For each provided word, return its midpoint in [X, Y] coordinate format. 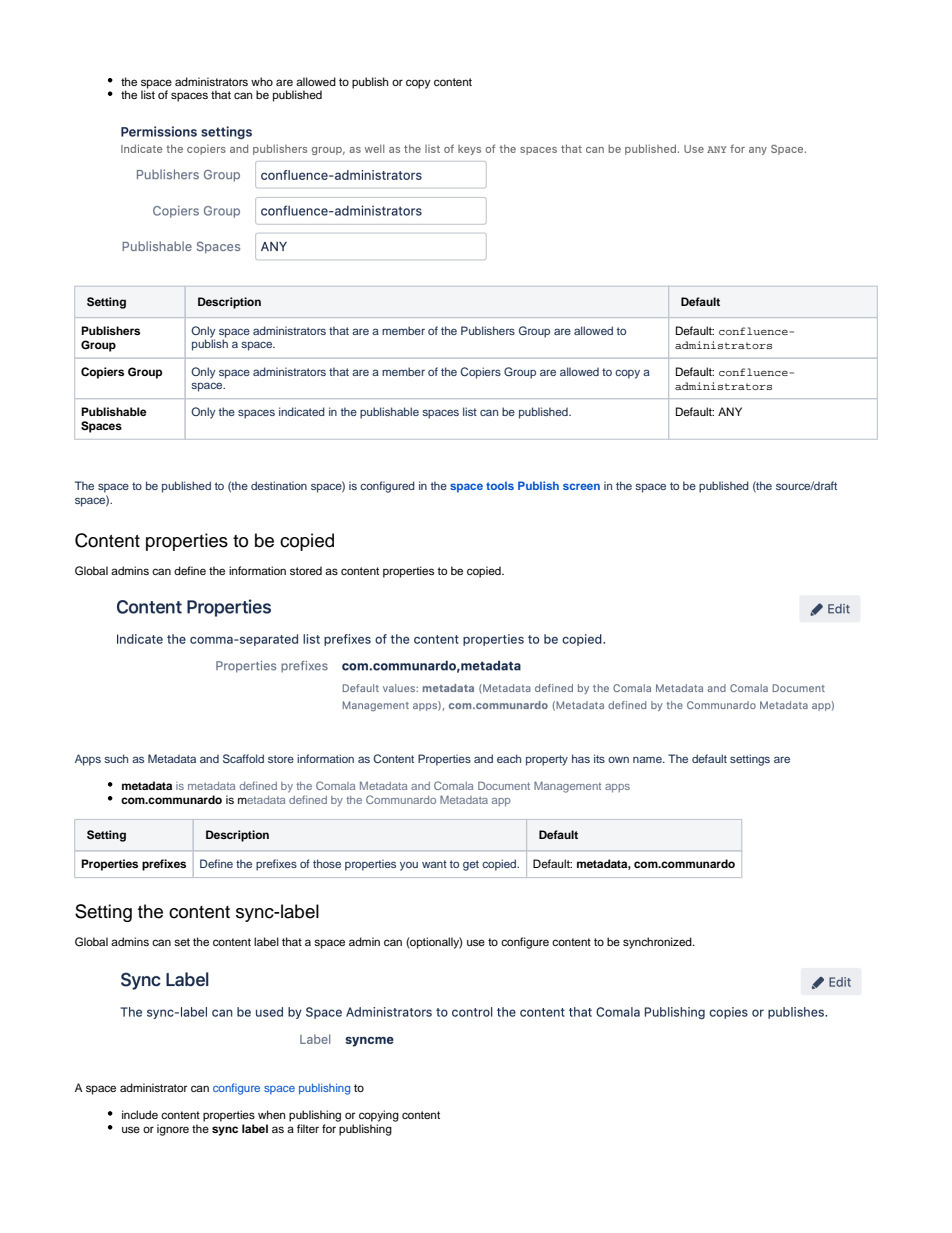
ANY [730, 411]
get [471, 865]
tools [500, 485]
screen [581, 486]
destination [279, 485]
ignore [173, 1130]
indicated [302, 411]
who [262, 81]
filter [308, 1128]
